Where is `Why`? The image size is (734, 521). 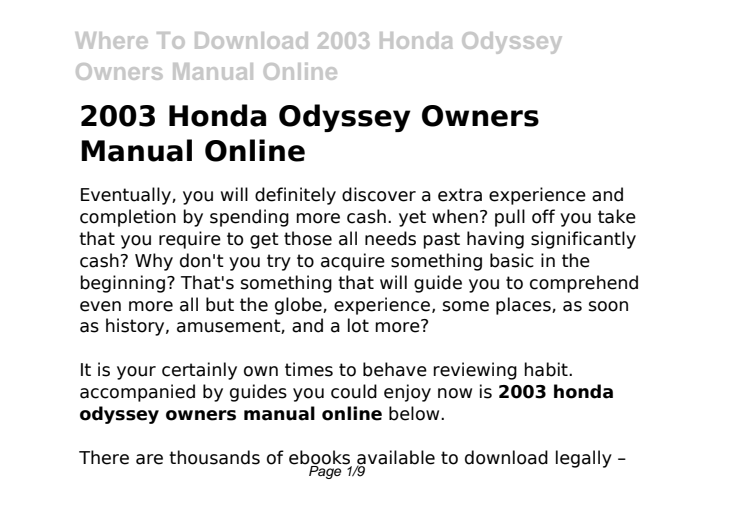 Why is located at coordinates (154, 262).
